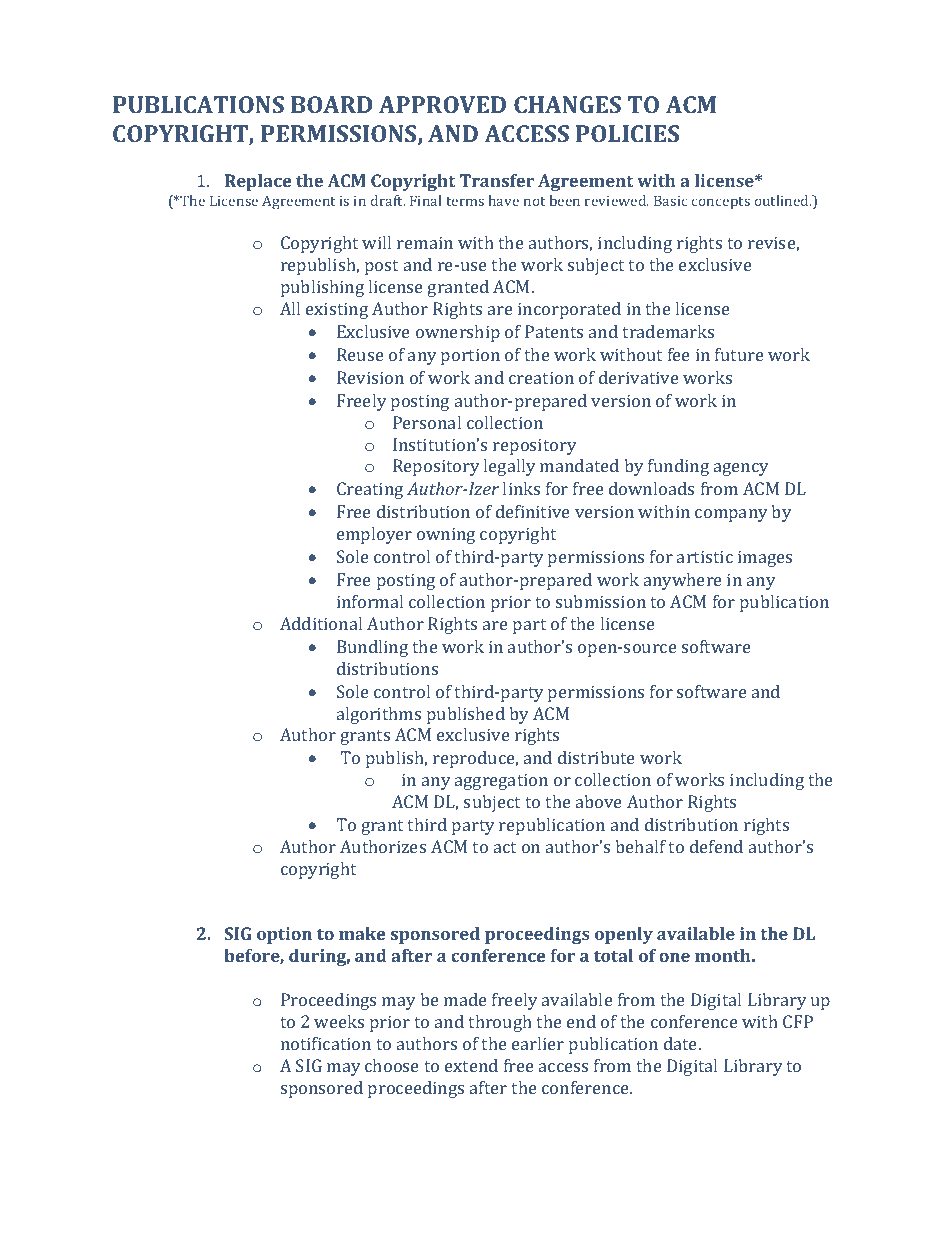 This screenshot has width=952, height=1233. I want to click on BOARD, so click(331, 104).
